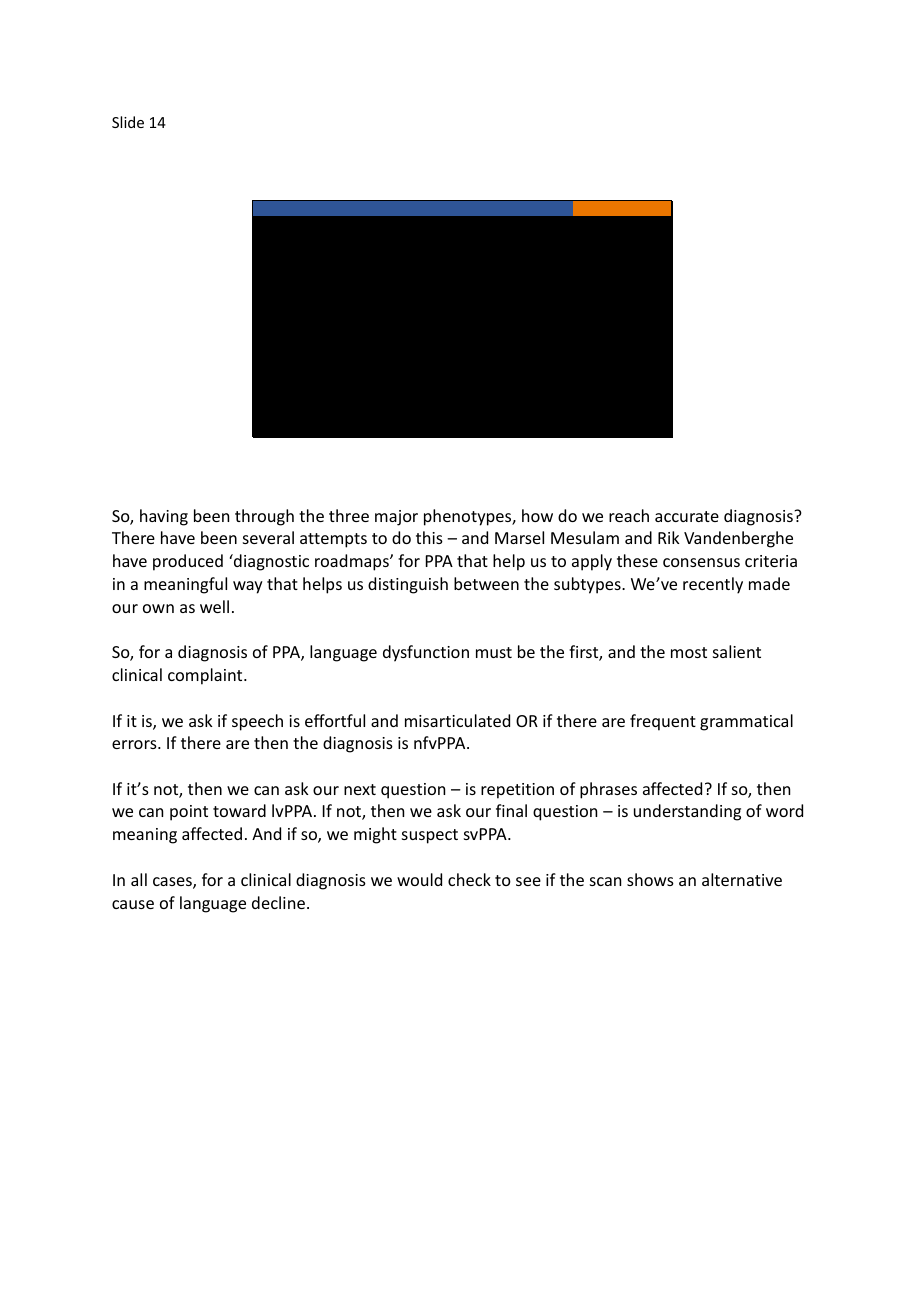 Image resolution: width=924 pixels, height=1308 pixels. What do you see at coordinates (128, 122) in the page?
I see `Slide` at bounding box center [128, 122].
